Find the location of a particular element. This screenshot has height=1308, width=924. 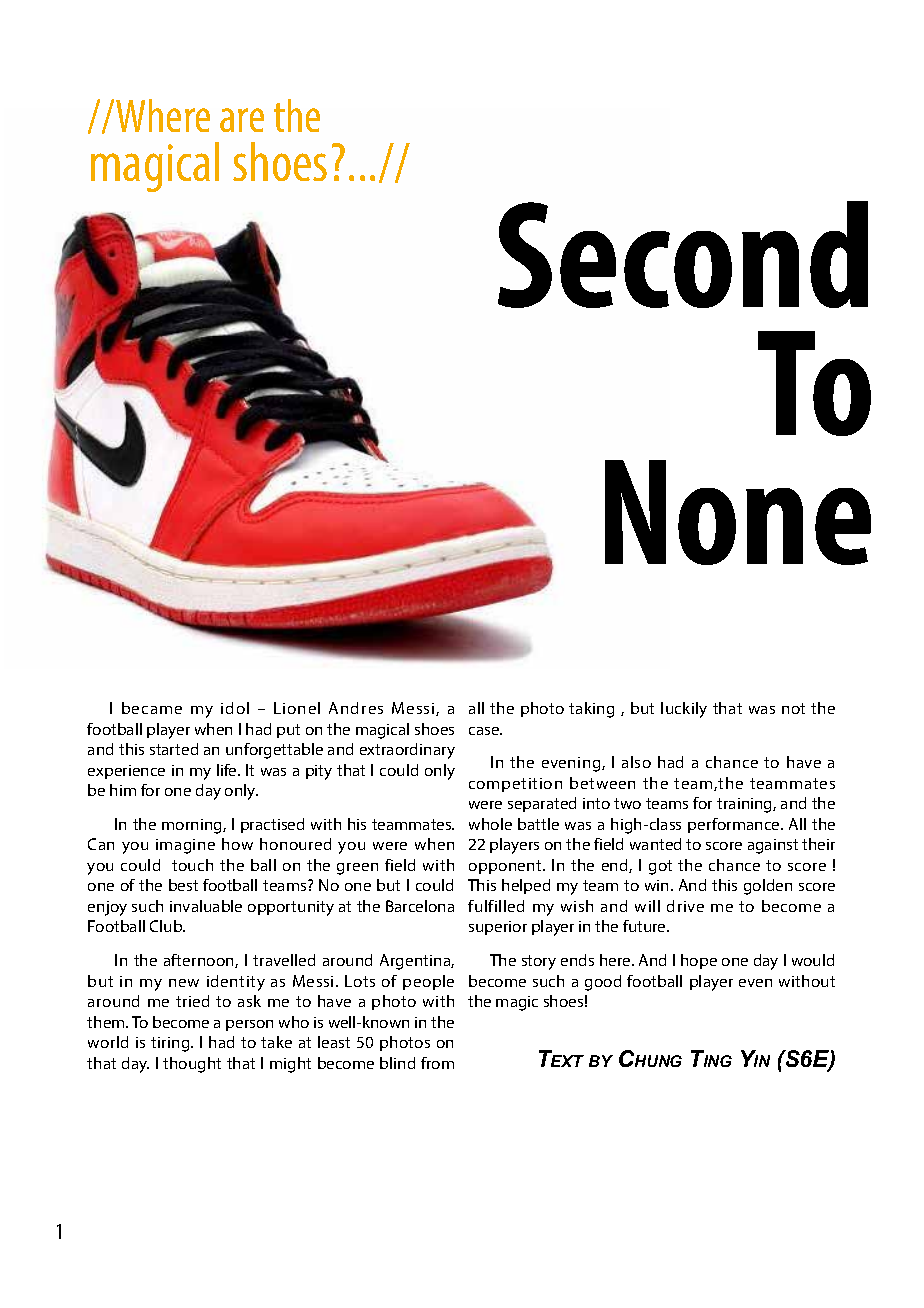

tiring is located at coordinates (171, 1044).
